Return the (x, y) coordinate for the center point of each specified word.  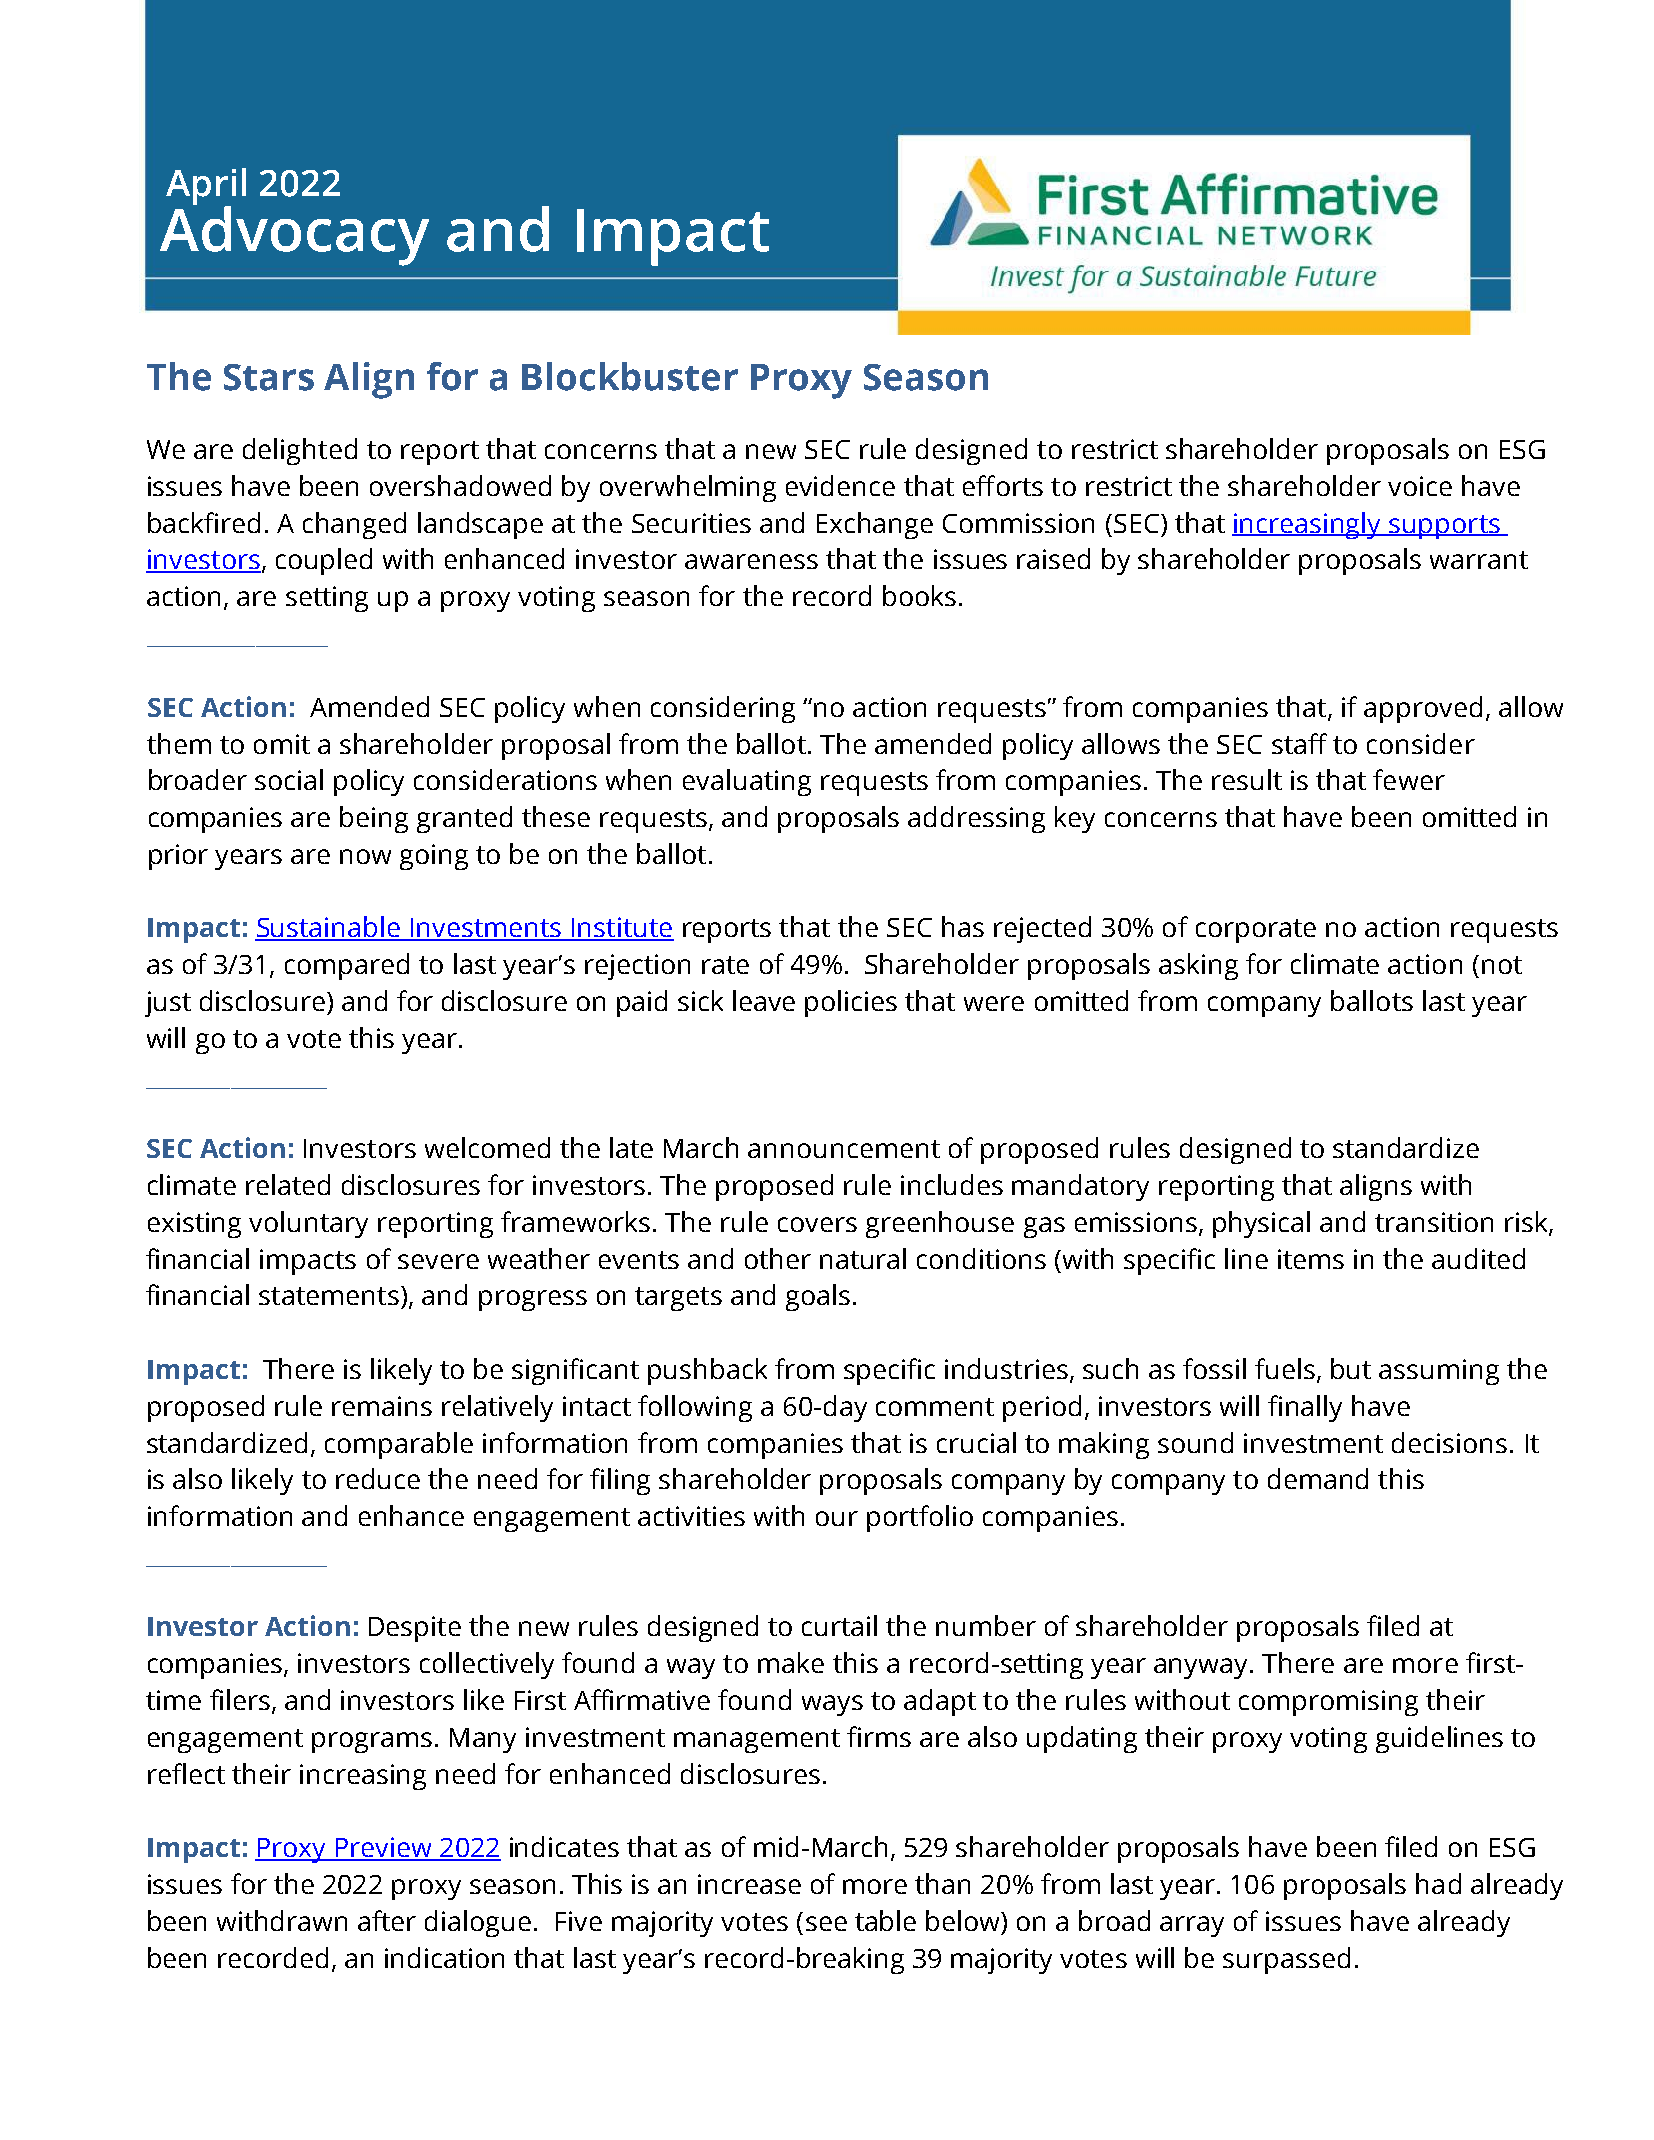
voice (1420, 486)
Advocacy (294, 235)
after (387, 1920)
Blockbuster (630, 376)
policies (851, 1003)
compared (347, 966)
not (1502, 965)
